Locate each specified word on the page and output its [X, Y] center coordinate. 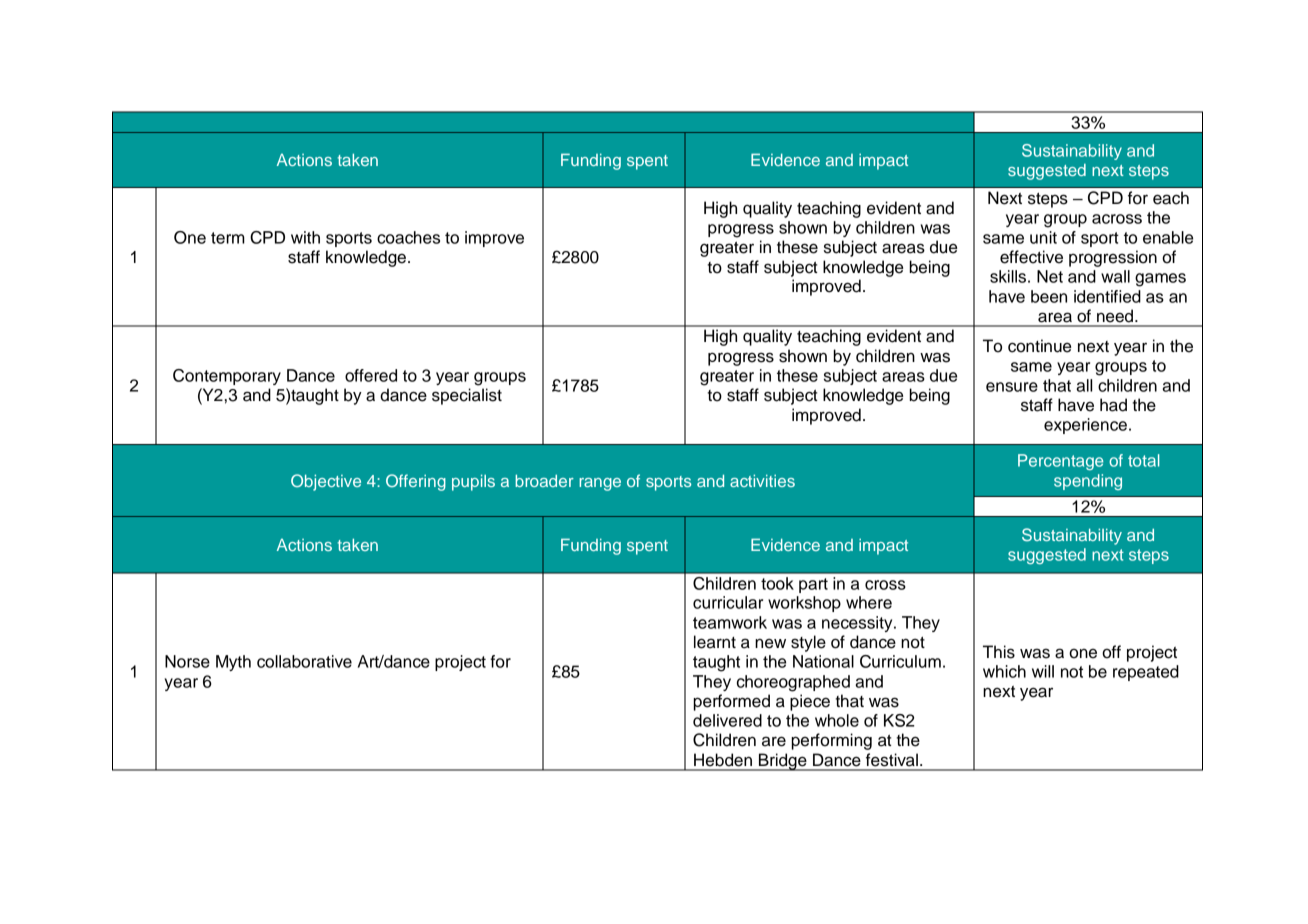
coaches [408, 237]
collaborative [304, 661]
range [600, 484]
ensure [1012, 387]
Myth [233, 663]
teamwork [730, 622]
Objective [326, 482]
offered [371, 375]
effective [1031, 257]
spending [1088, 482]
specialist [467, 396]
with [305, 237]
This [999, 652]
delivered [727, 720]
